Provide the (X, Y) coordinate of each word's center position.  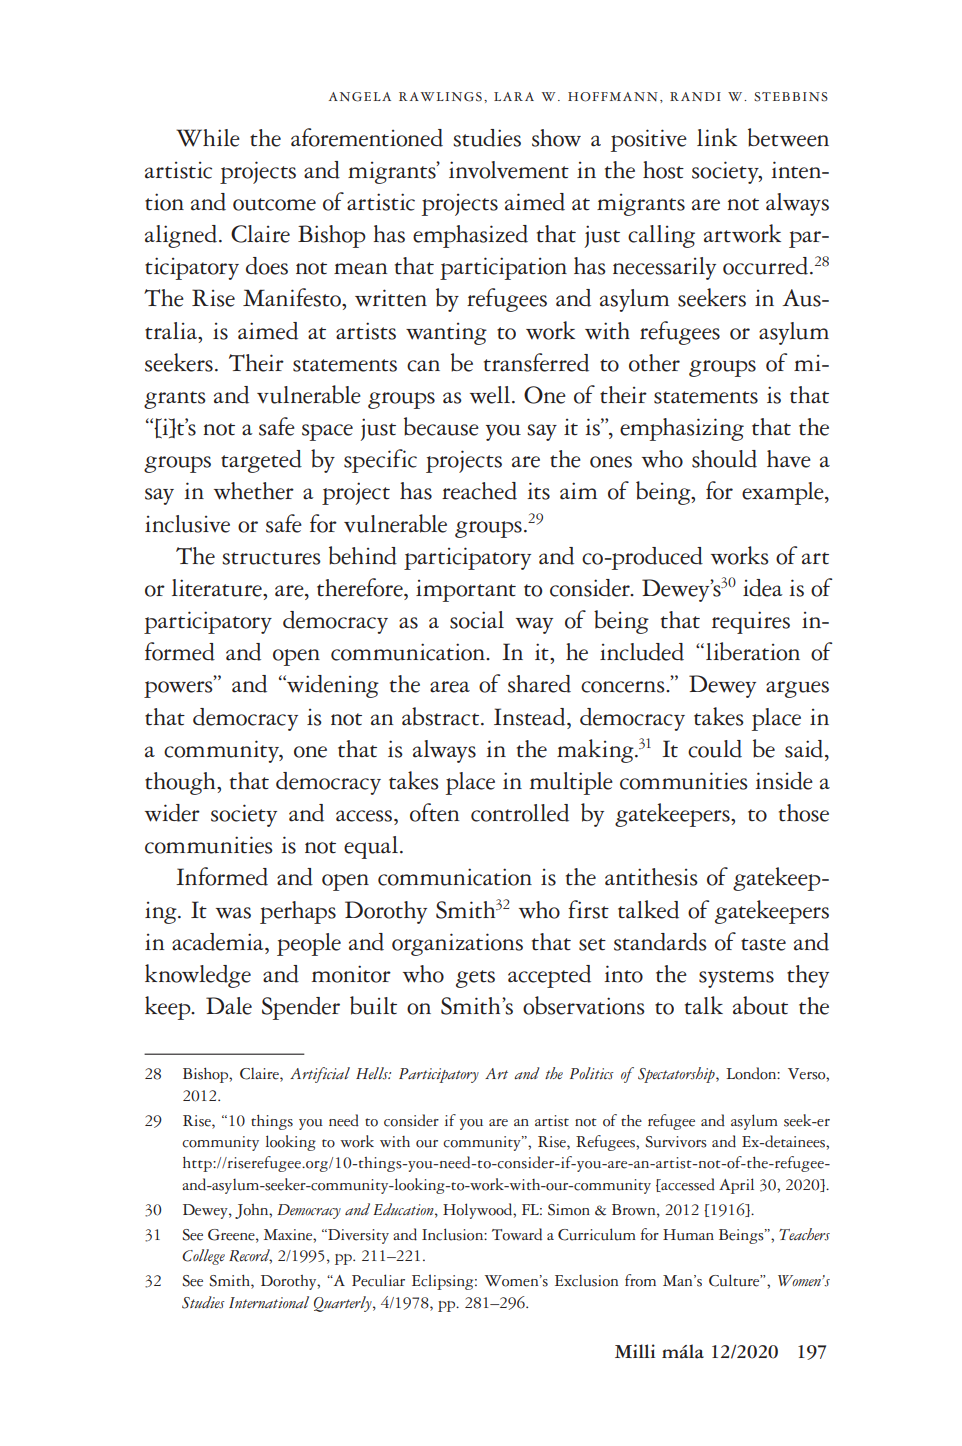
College (203, 1257)
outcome (274, 204)
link (717, 137)
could (715, 749)
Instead (531, 717)
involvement (509, 170)
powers (179, 688)
